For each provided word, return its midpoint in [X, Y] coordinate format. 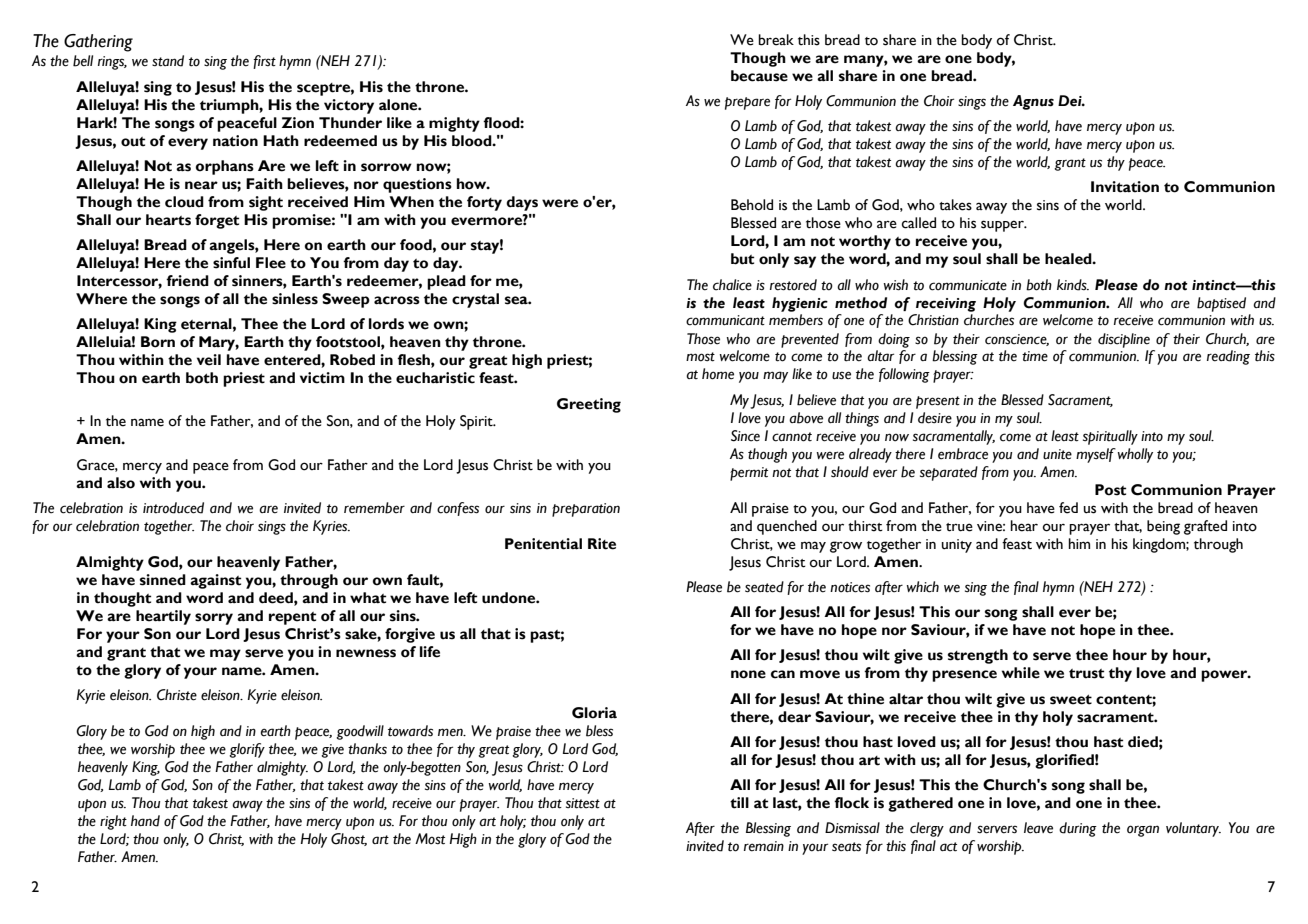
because [759, 76]
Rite [602, 544]
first [264, 62]
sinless [295, 299]
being [1163, 527]
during [1078, 829]
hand [145, 821]
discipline [1124, 340]
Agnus [1033, 102]
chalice [732, 285]
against [215, 581]
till [739, 803]
